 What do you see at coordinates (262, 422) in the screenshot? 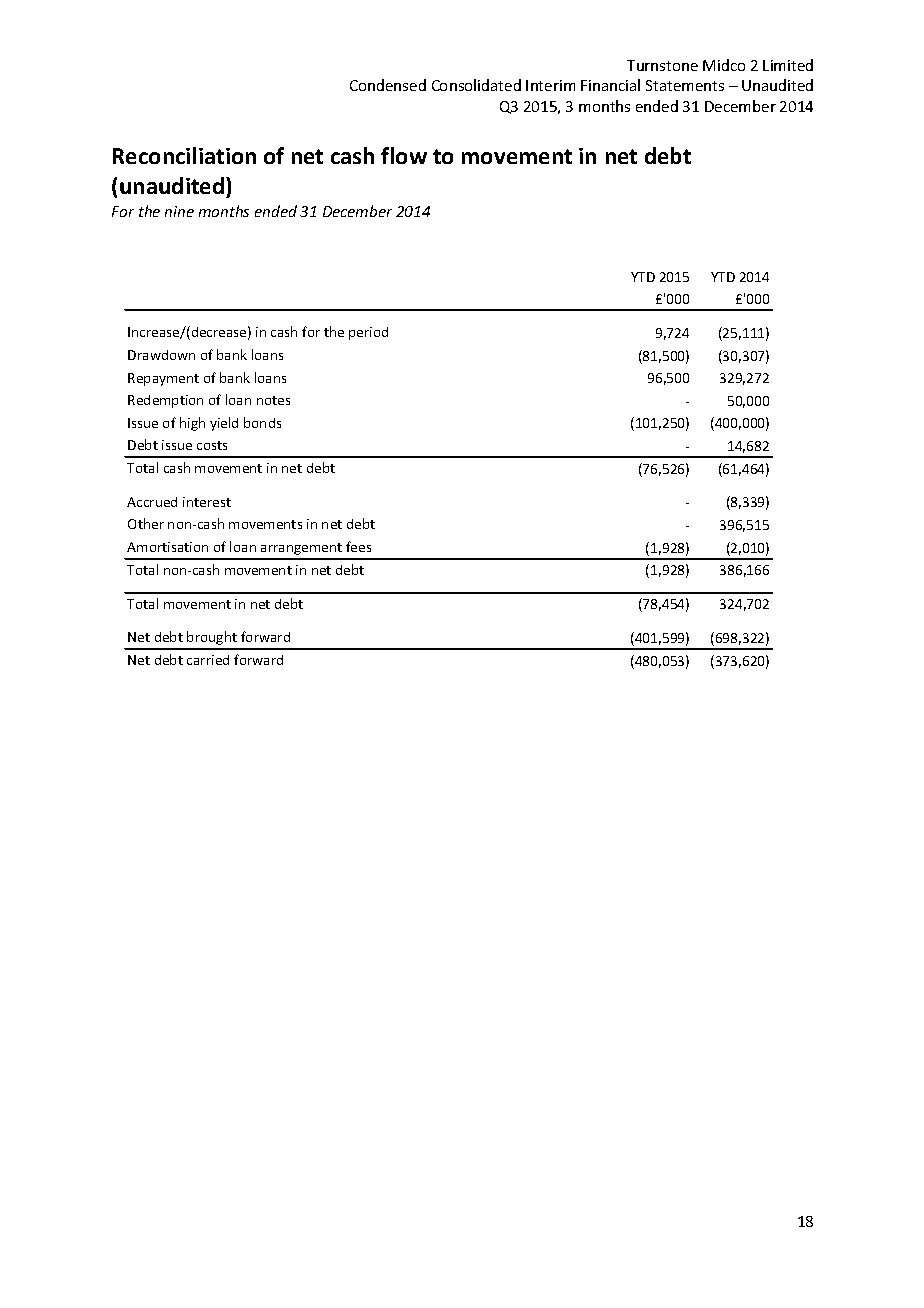
I see `bonds` at bounding box center [262, 422].
